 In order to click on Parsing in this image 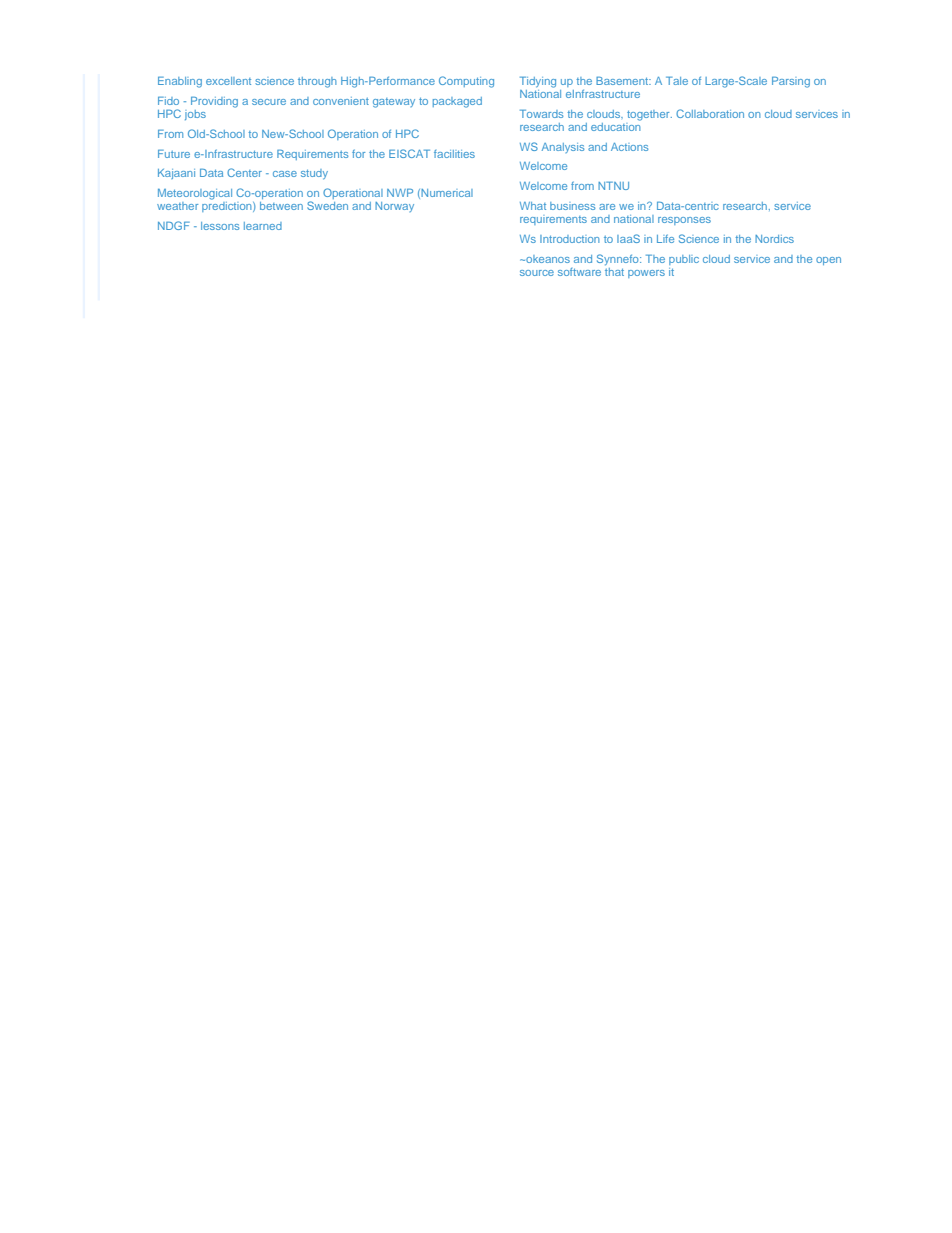, I will do `click(791, 82)`.
